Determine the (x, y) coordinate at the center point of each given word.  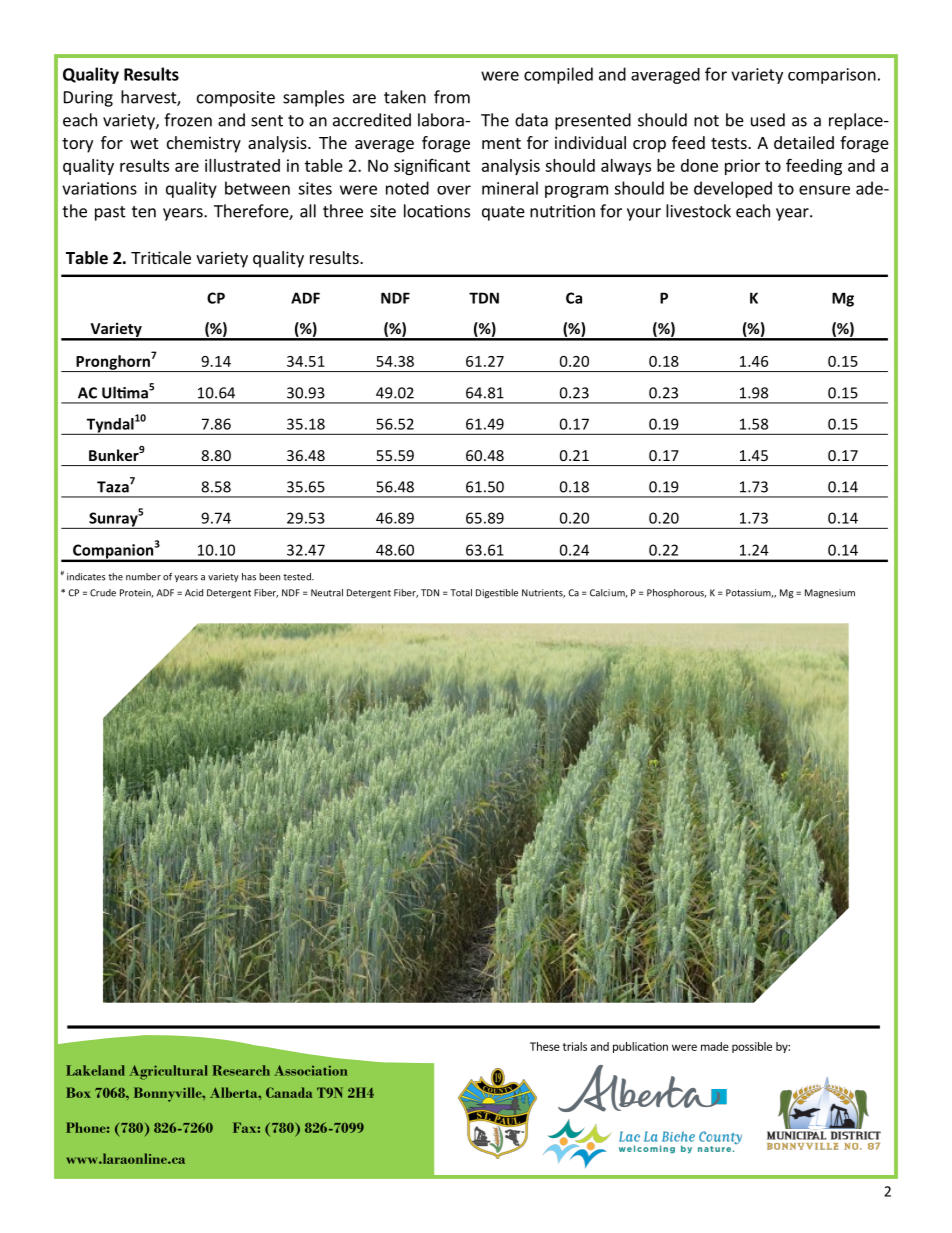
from (452, 97)
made (715, 1046)
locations (437, 211)
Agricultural (168, 1072)
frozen (188, 120)
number (143, 577)
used (768, 120)
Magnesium (830, 593)
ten (144, 212)
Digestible (497, 593)
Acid (194, 593)
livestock (698, 211)
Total (461, 593)
